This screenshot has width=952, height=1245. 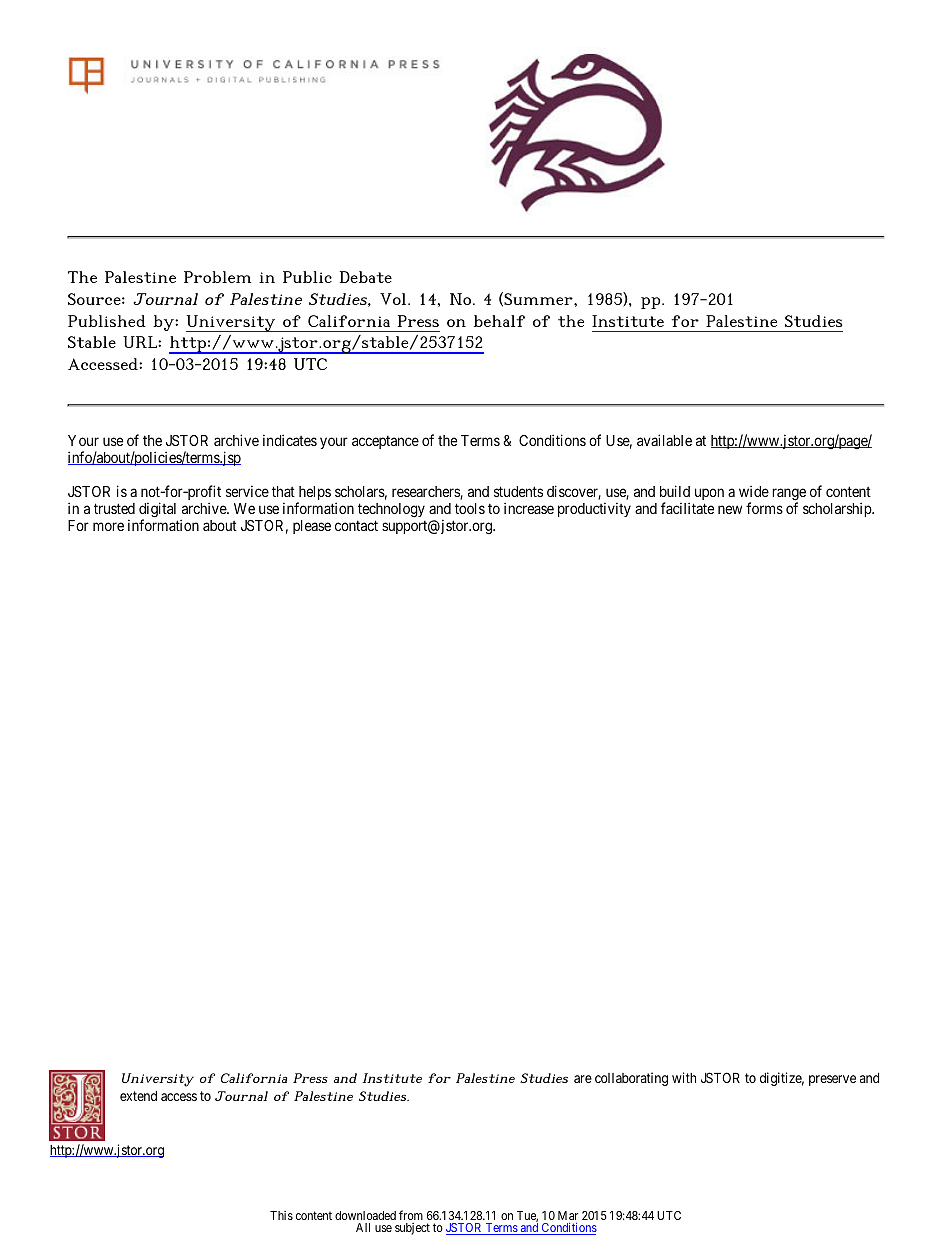 What do you see at coordinates (684, 1077) in the screenshot?
I see `with` at bounding box center [684, 1077].
